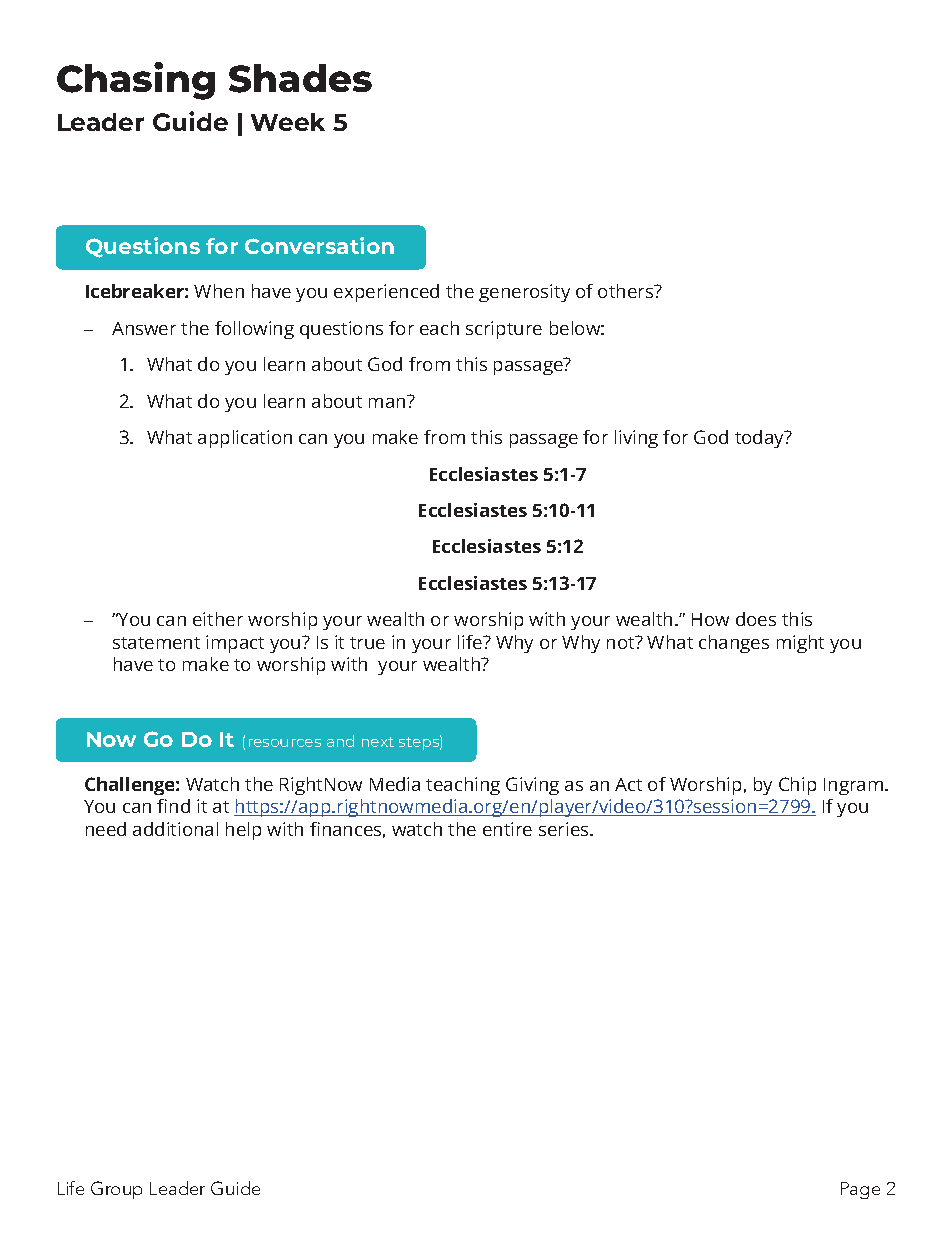 The image size is (952, 1233). I want to click on others, so click(627, 291).
